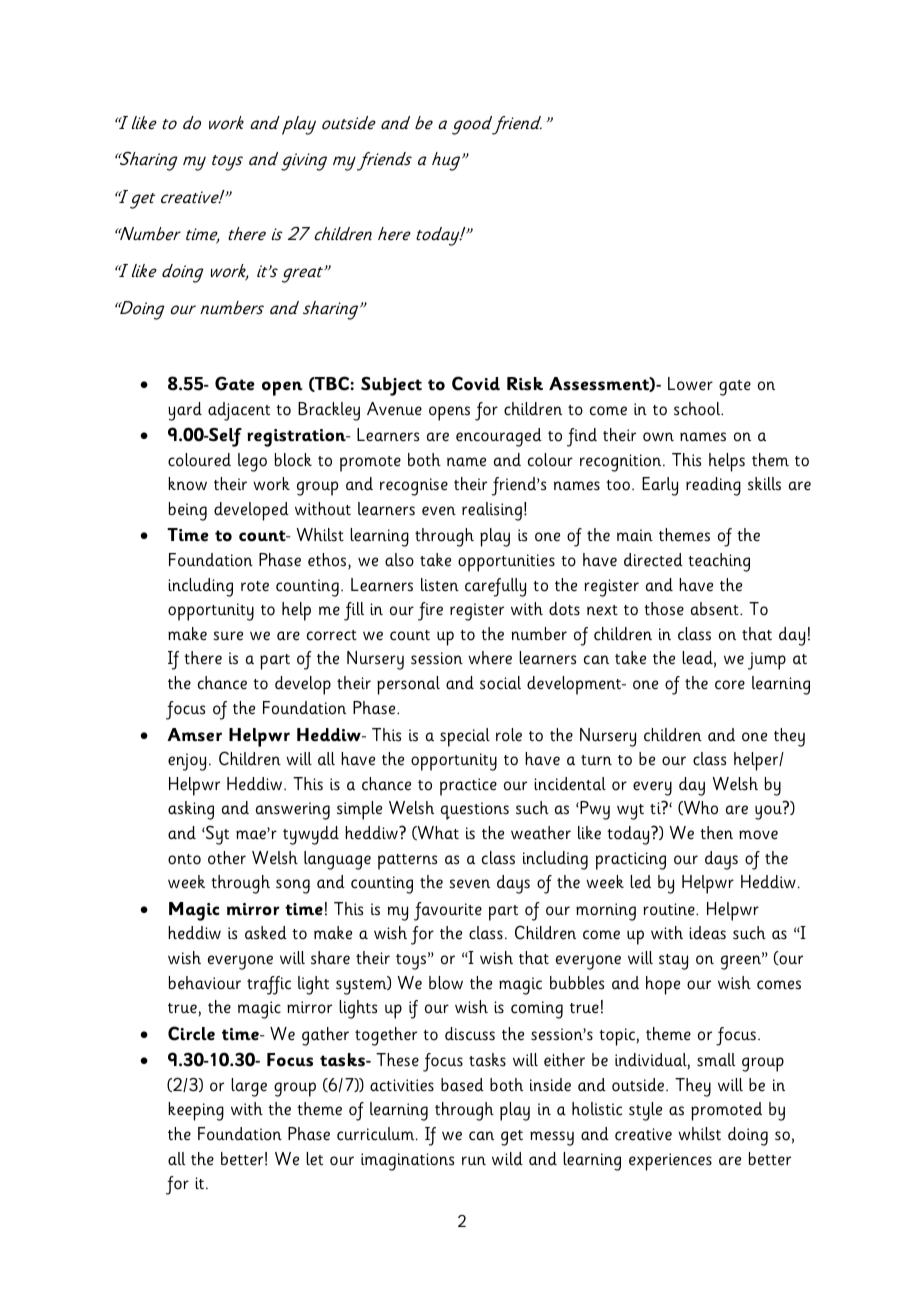 The image size is (924, 1308). Describe the element at coordinates (663, 985) in the document. I see `hope` at that location.
